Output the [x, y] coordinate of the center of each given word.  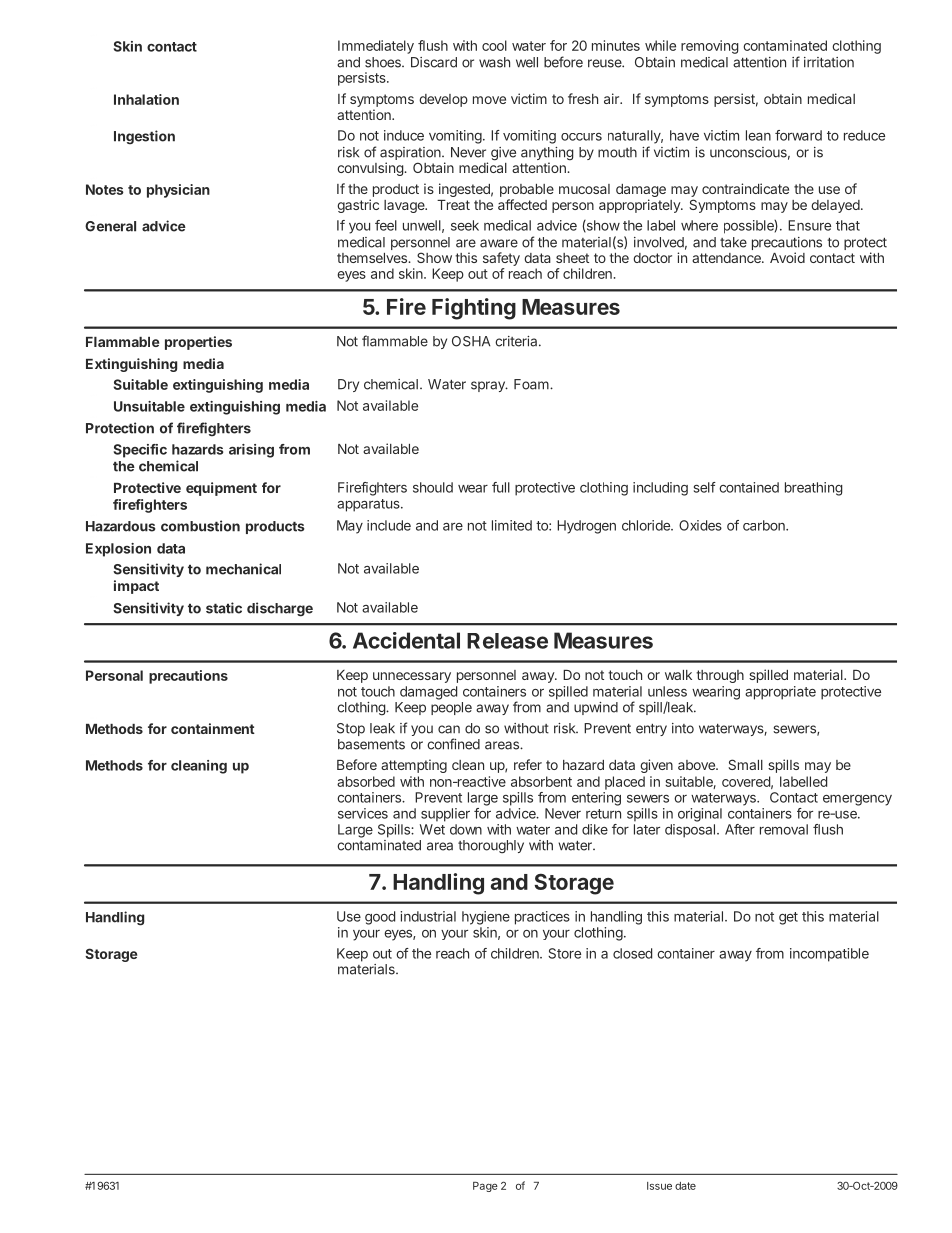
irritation [829, 62]
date [685, 1186]
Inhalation [146, 99]
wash [494, 62]
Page [485, 1187]
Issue [659, 1186]
